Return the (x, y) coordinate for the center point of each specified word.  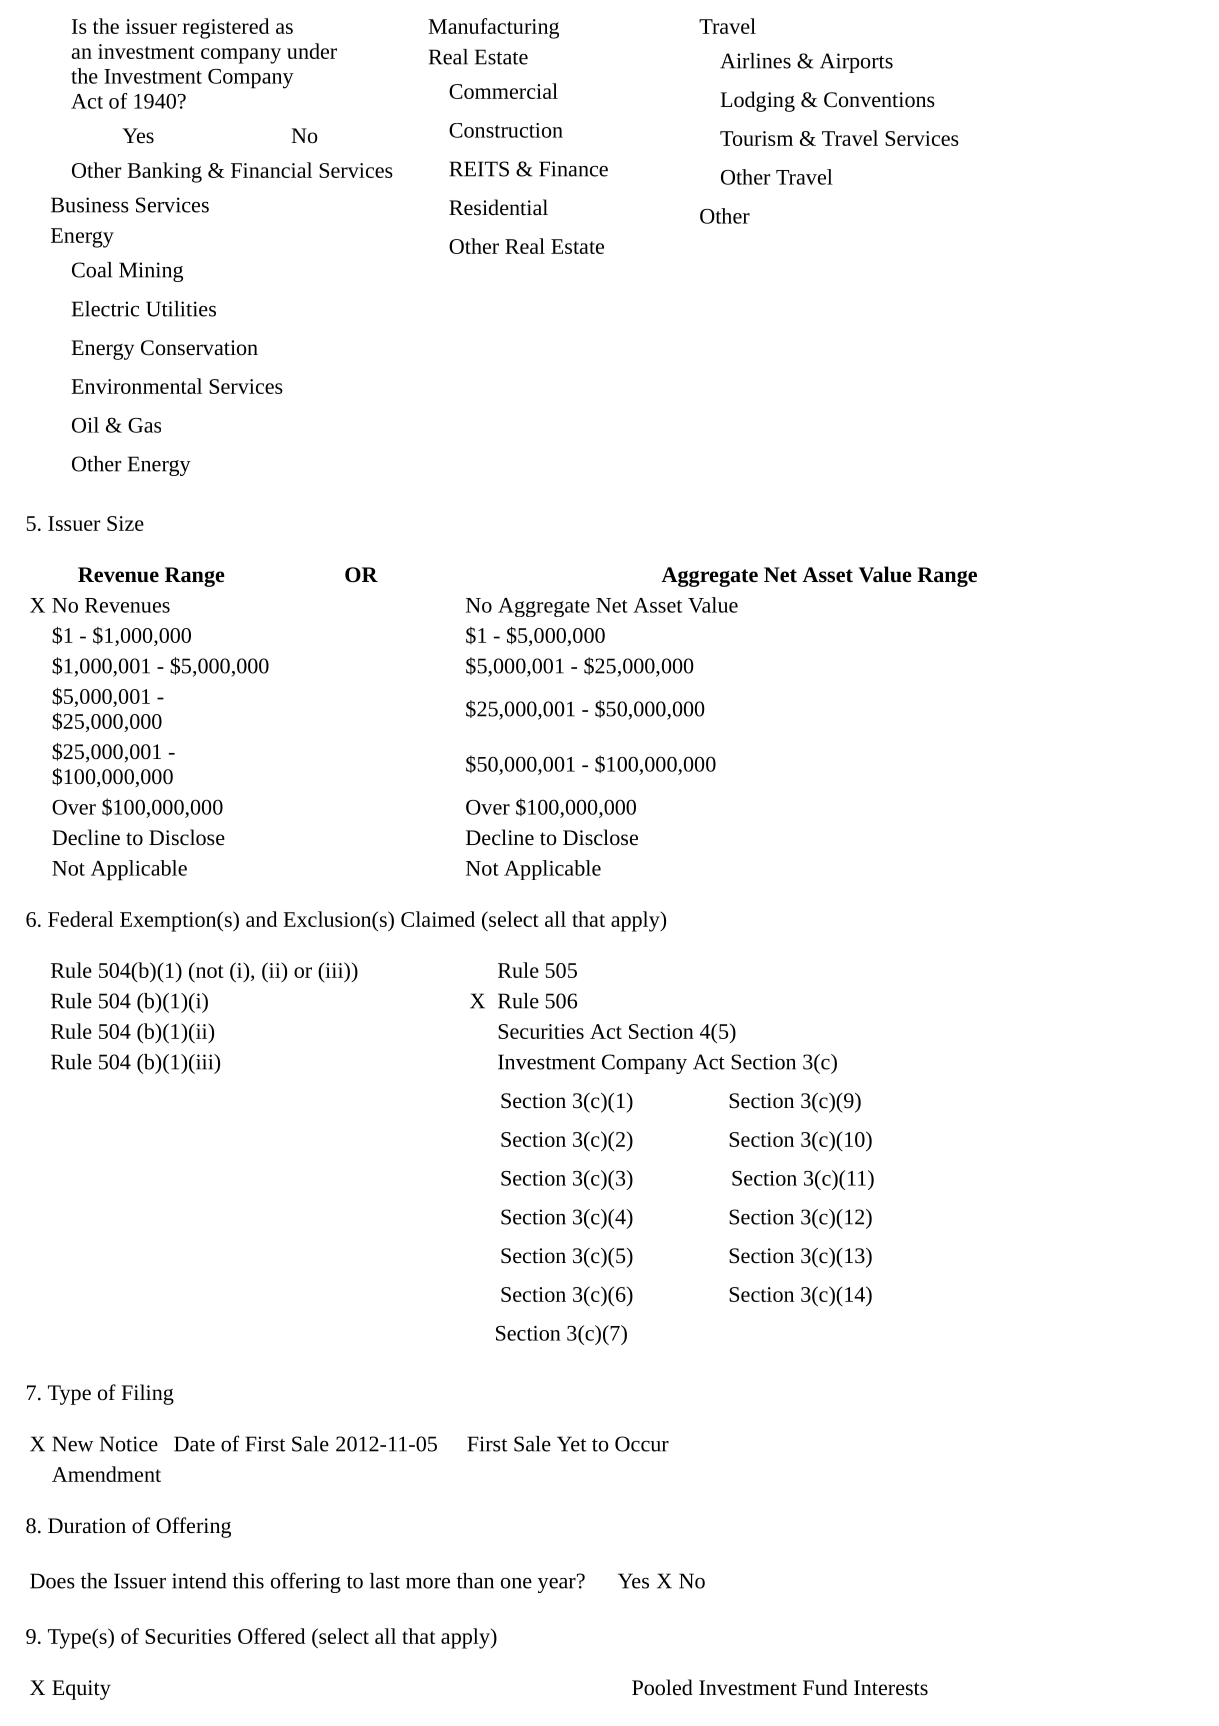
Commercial (503, 91)
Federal (81, 919)
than (475, 1581)
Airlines (755, 61)
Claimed (438, 919)
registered (226, 28)
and (261, 919)
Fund (825, 1687)
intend (199, 1581)
